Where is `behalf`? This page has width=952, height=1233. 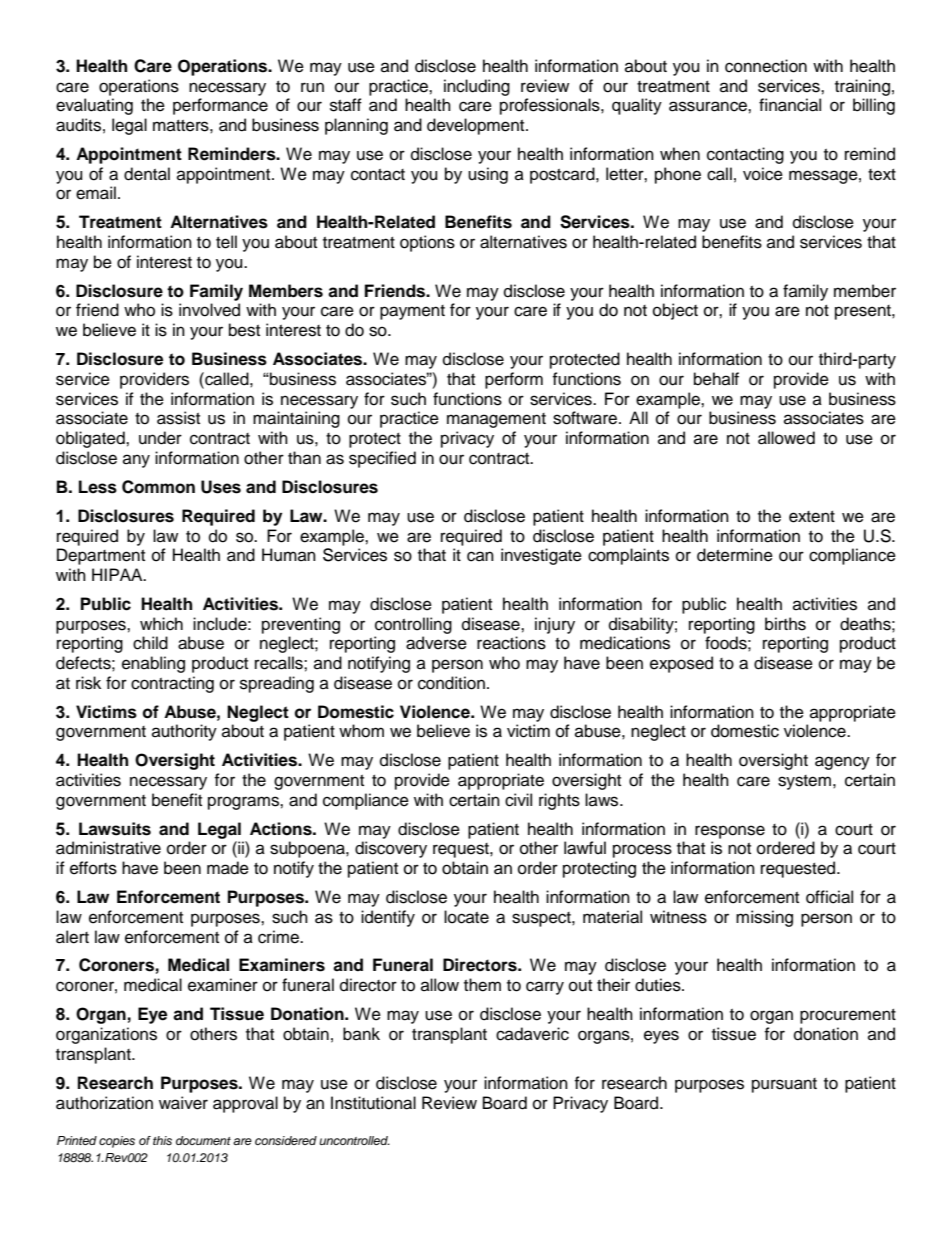
behalf is located at coordinates (716, 379).
